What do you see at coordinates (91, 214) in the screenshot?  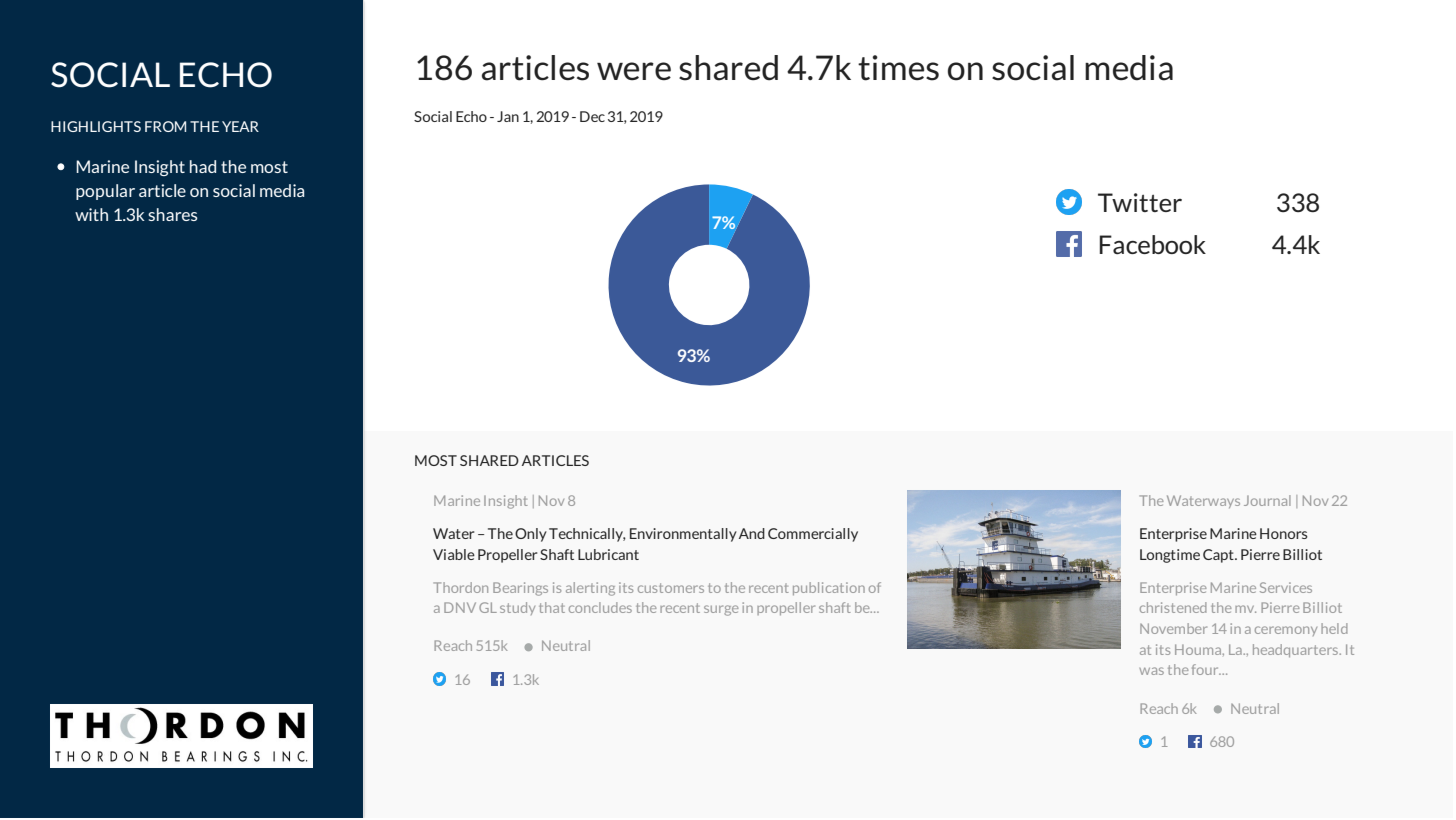 I see `with` at bounding box center [91, 214].
